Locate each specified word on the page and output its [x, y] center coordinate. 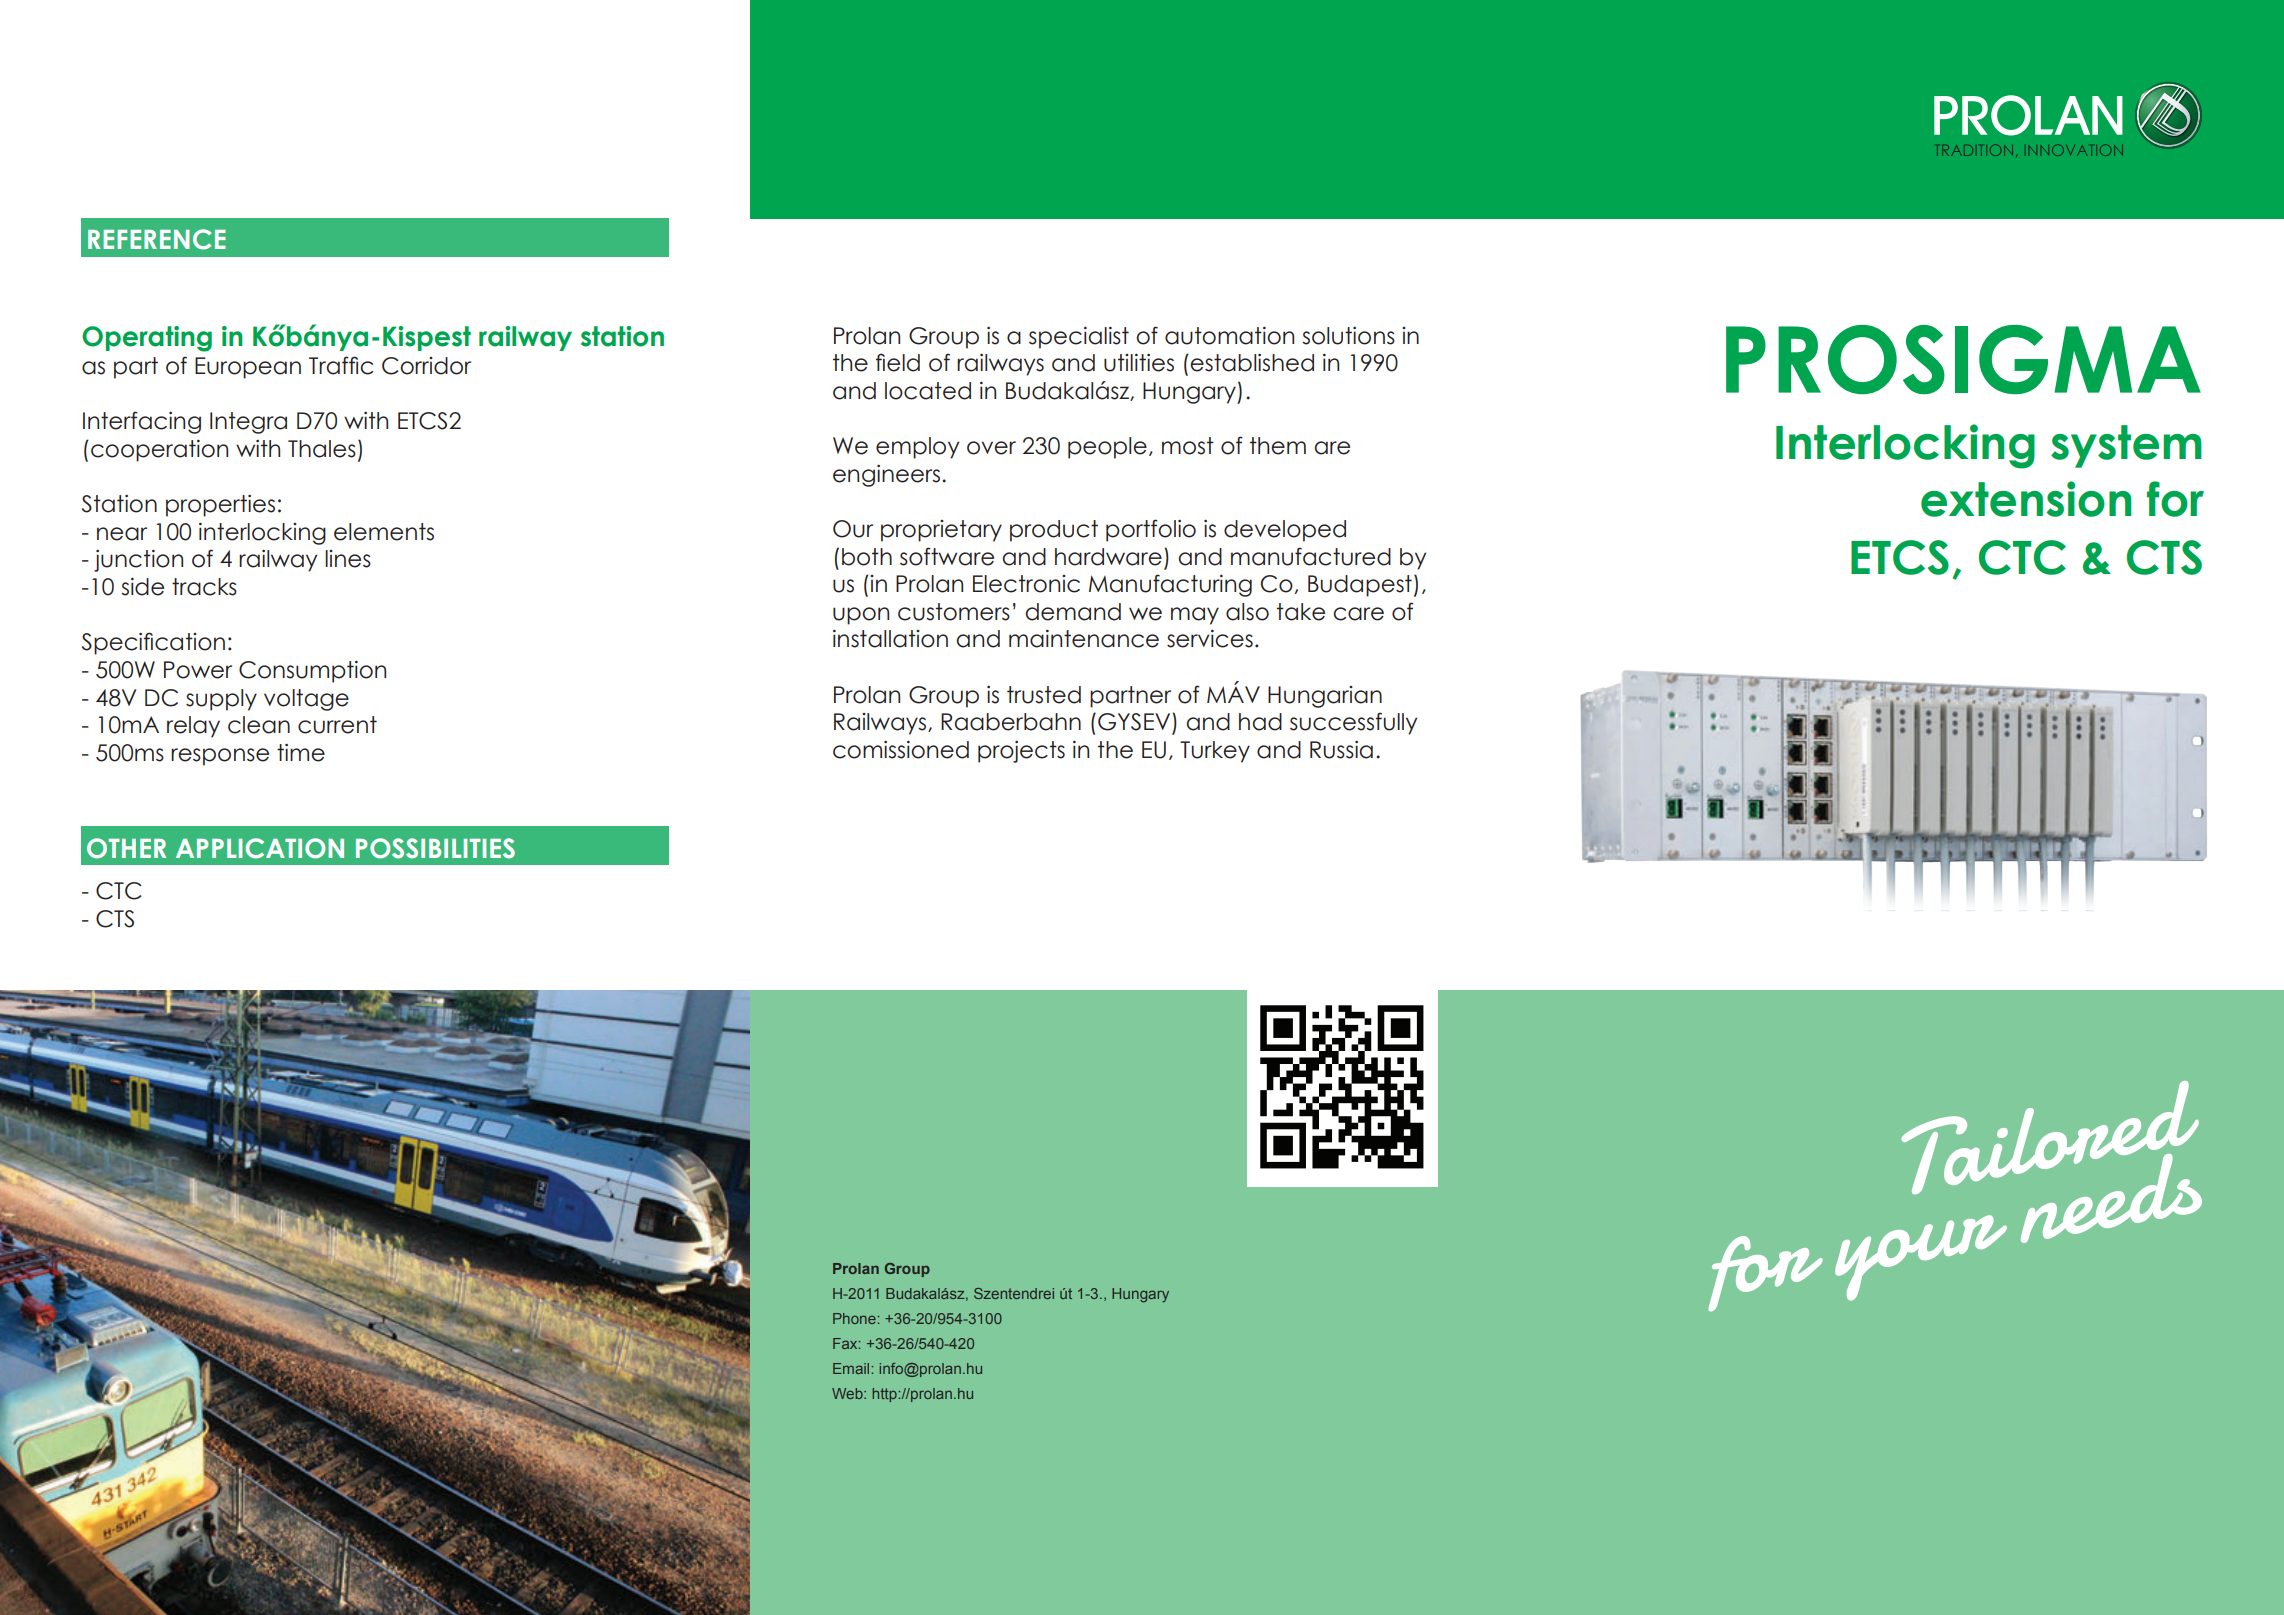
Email [851, 1368]
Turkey [1215, 752]
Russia [1341, 750]
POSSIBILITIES [435, 848]
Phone [854, 1318]
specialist [1079, 338]
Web [848, 1393]
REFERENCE [157, 239]
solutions [1348, 336]
